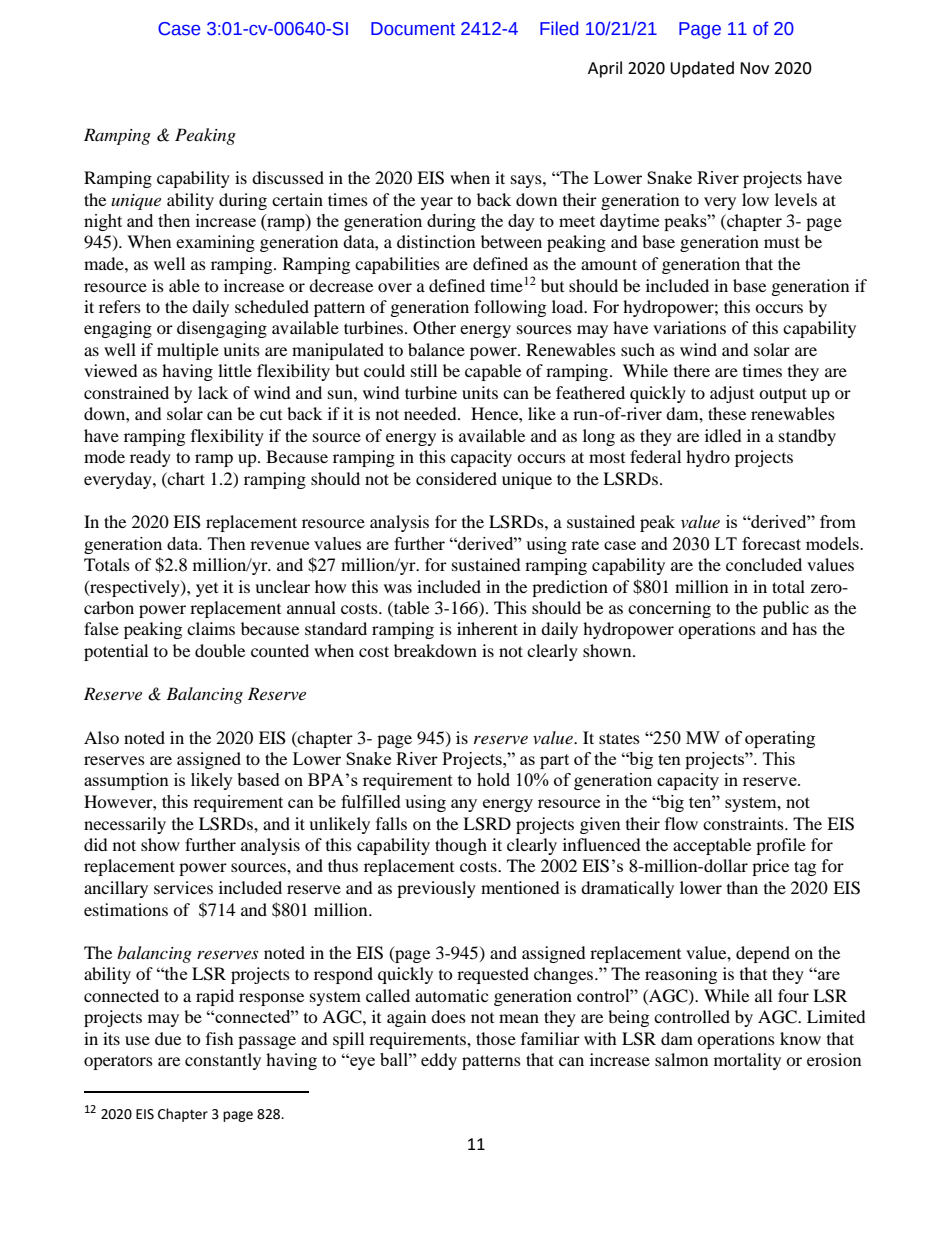 Image resolution: width=952 pixels, height=1233 pixels. I want to click on operating, so click(780, 739).
